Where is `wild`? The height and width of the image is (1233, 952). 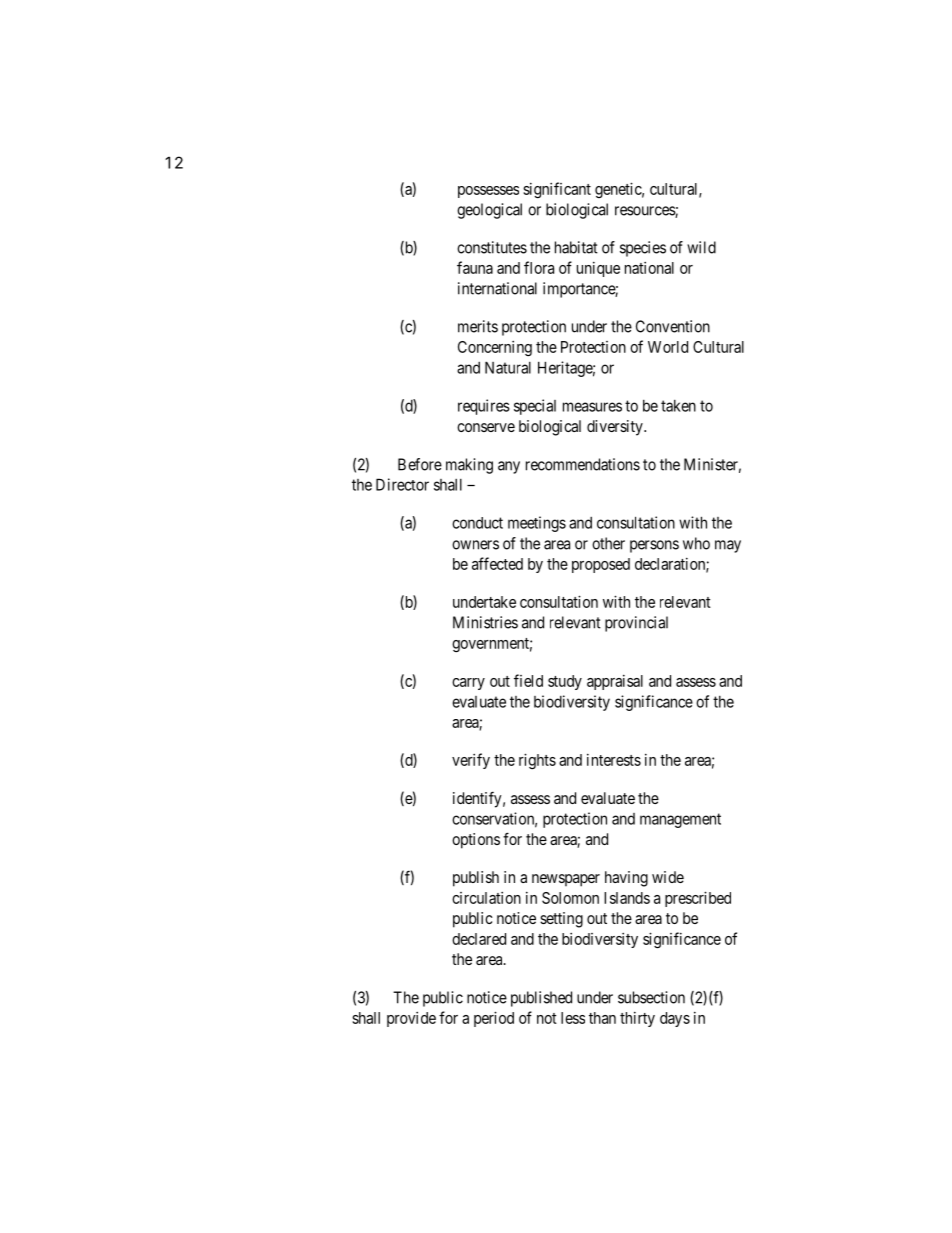 wild is located at coordinates (701, 247).
